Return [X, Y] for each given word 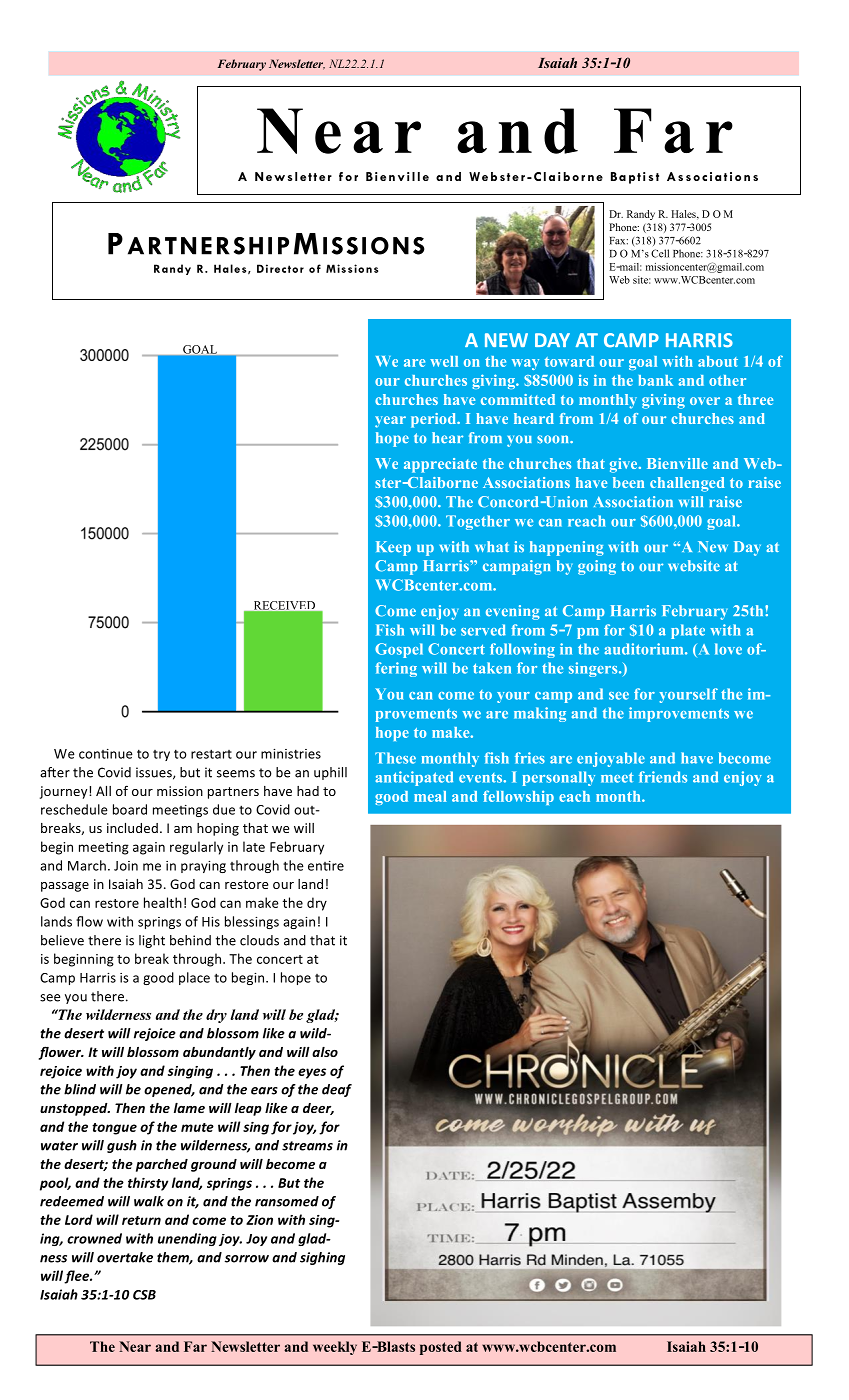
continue [106, 754]
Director [280, 268]
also [325, 1052]
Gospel [399, 650]
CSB [144, 1295]
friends [663, 777]
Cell [660, 253]
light [152, 941]
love [728, 649]
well [444, 361]
